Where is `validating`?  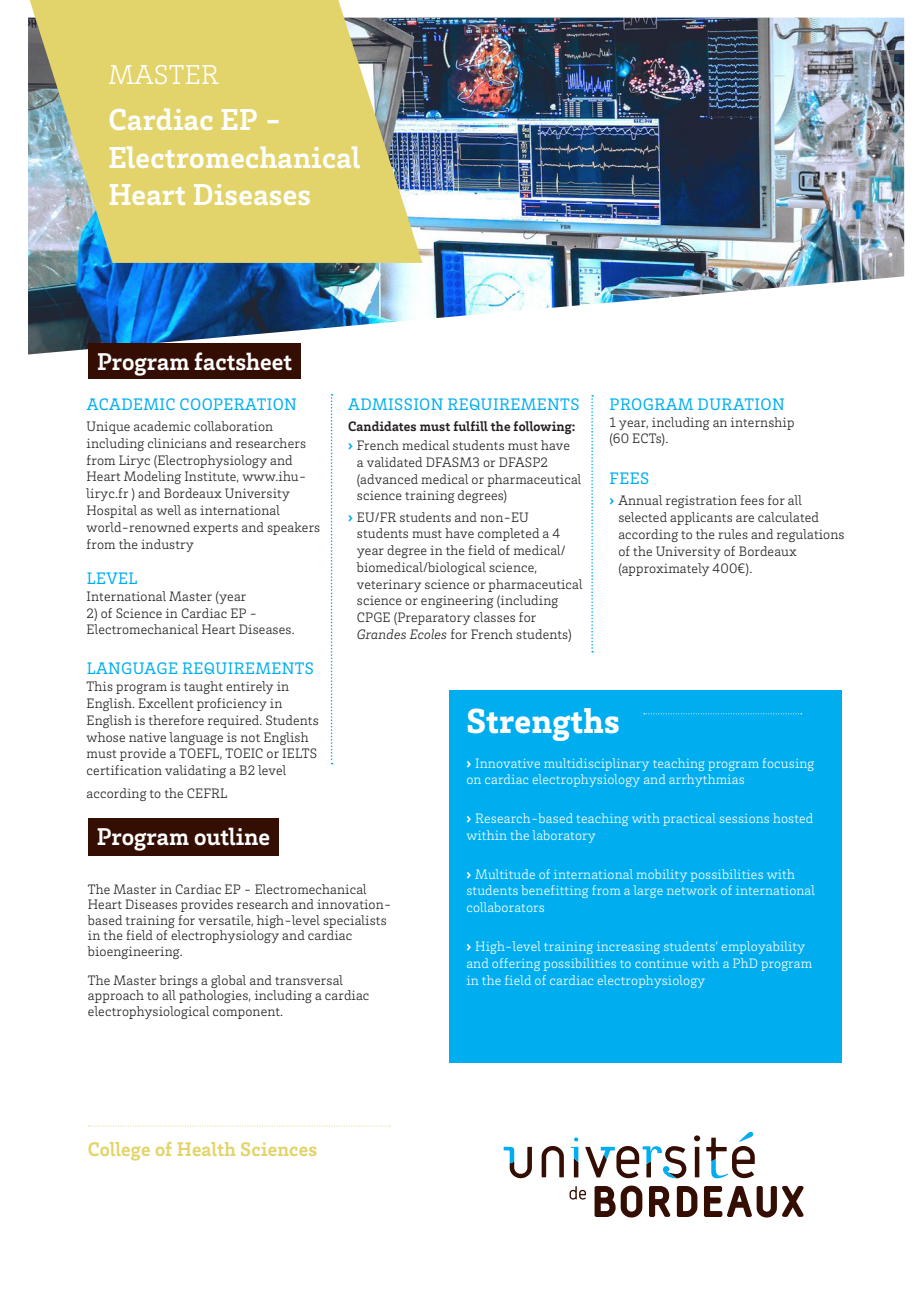 validating is located at coordinates (195, 771).
